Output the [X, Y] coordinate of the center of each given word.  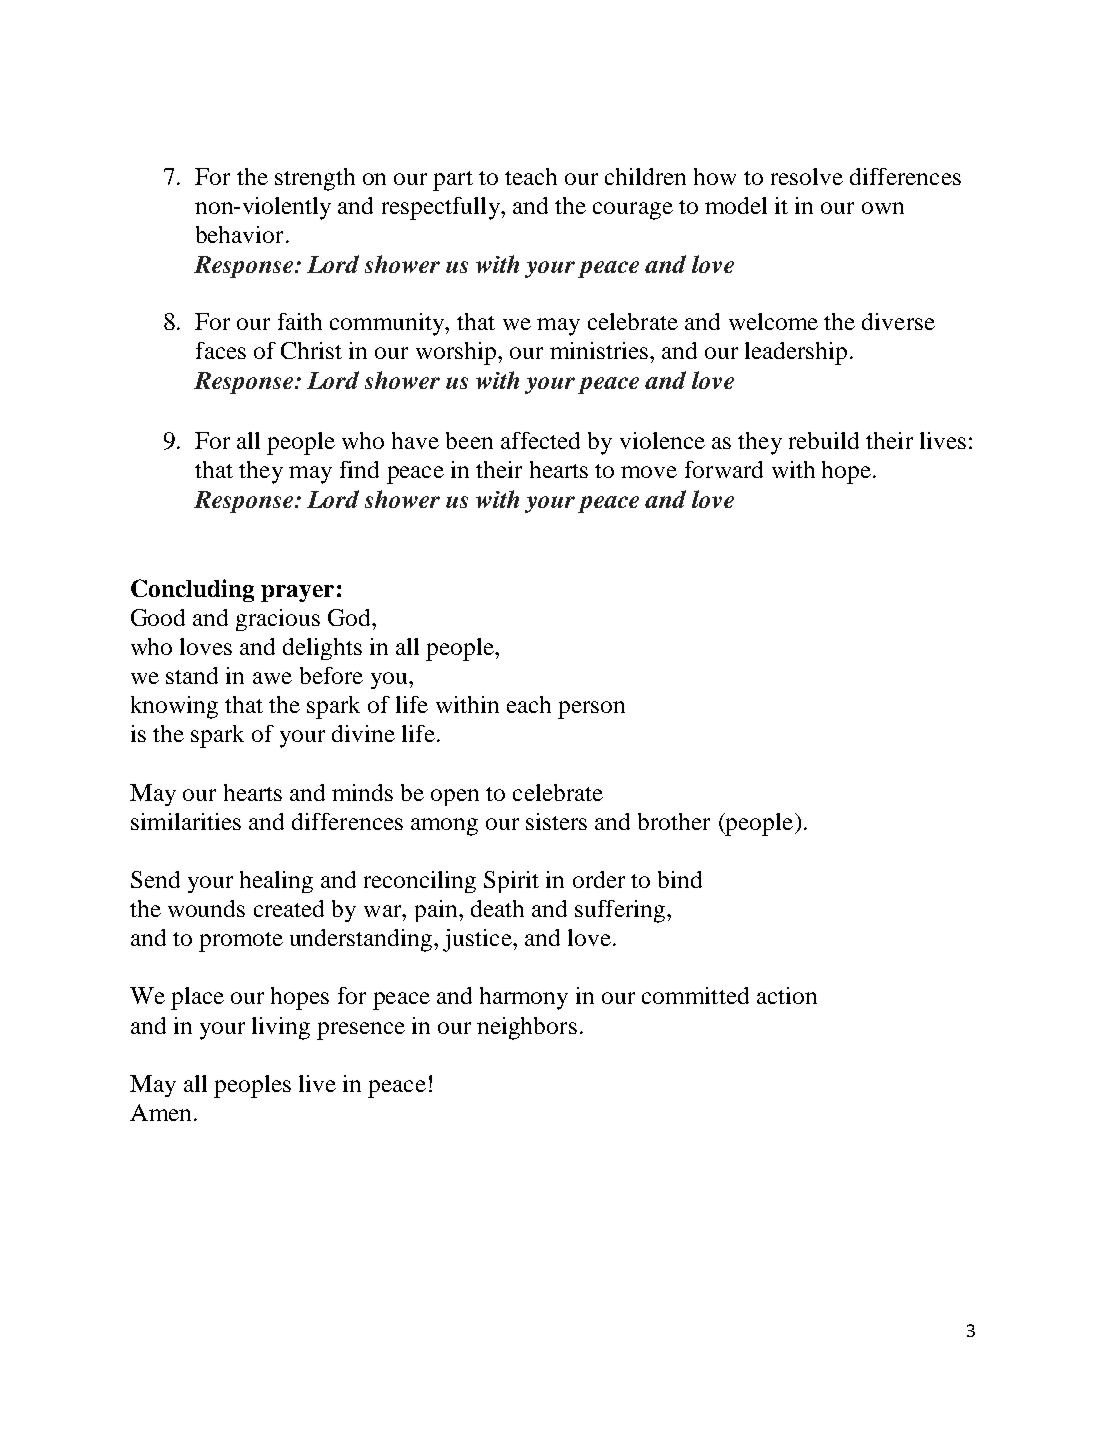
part [453, 181]
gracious [278, 620]
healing [276, 882]
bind [680, 879]
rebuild [824, 440]
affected [540, 440]
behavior [239, 234]
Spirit [511, 882]
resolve [807, 176]
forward [724, 469]
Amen [160, 1112]
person [591, 710]
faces [221, 350]
